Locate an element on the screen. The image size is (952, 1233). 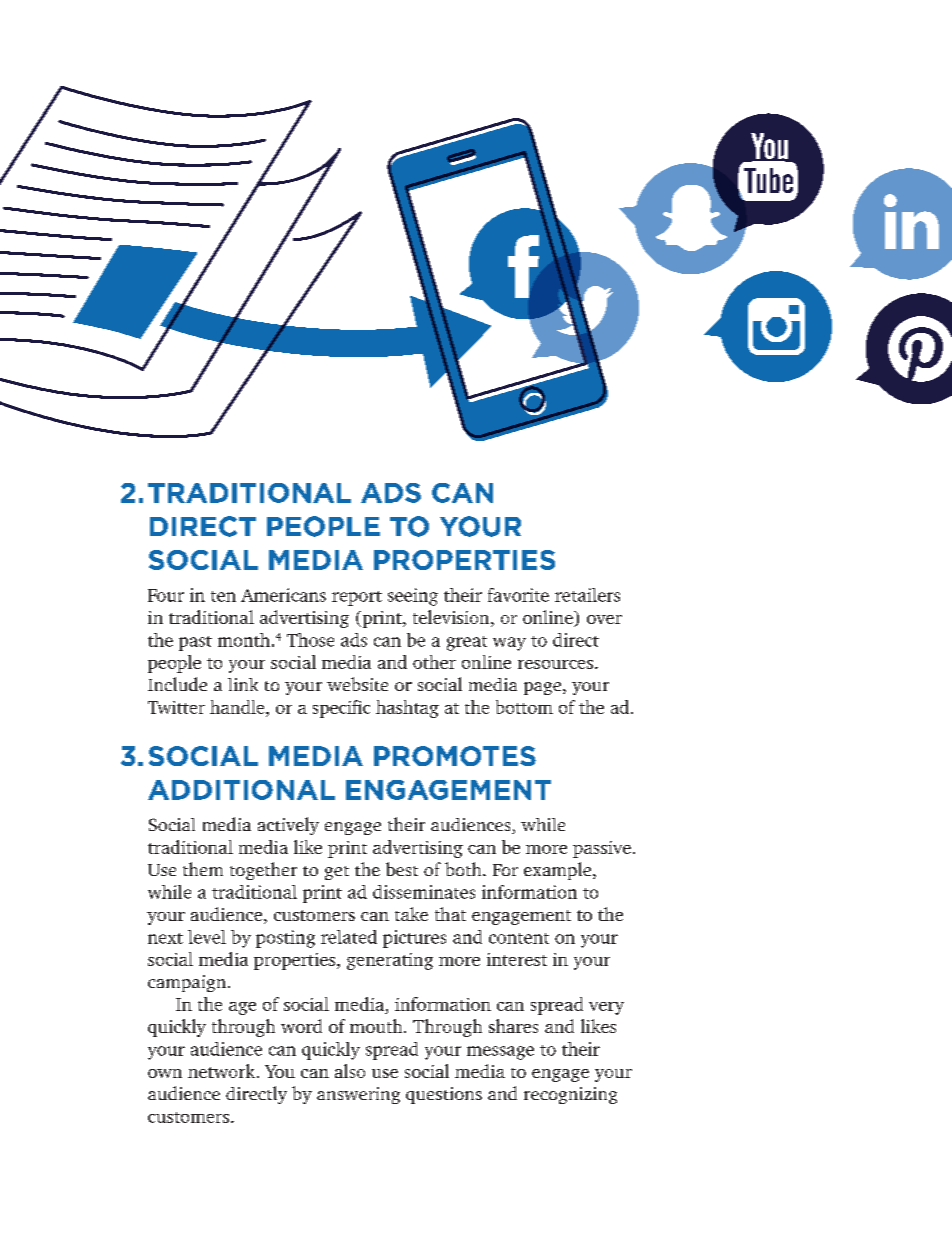
answering is located at coordinates (358, 1095).
